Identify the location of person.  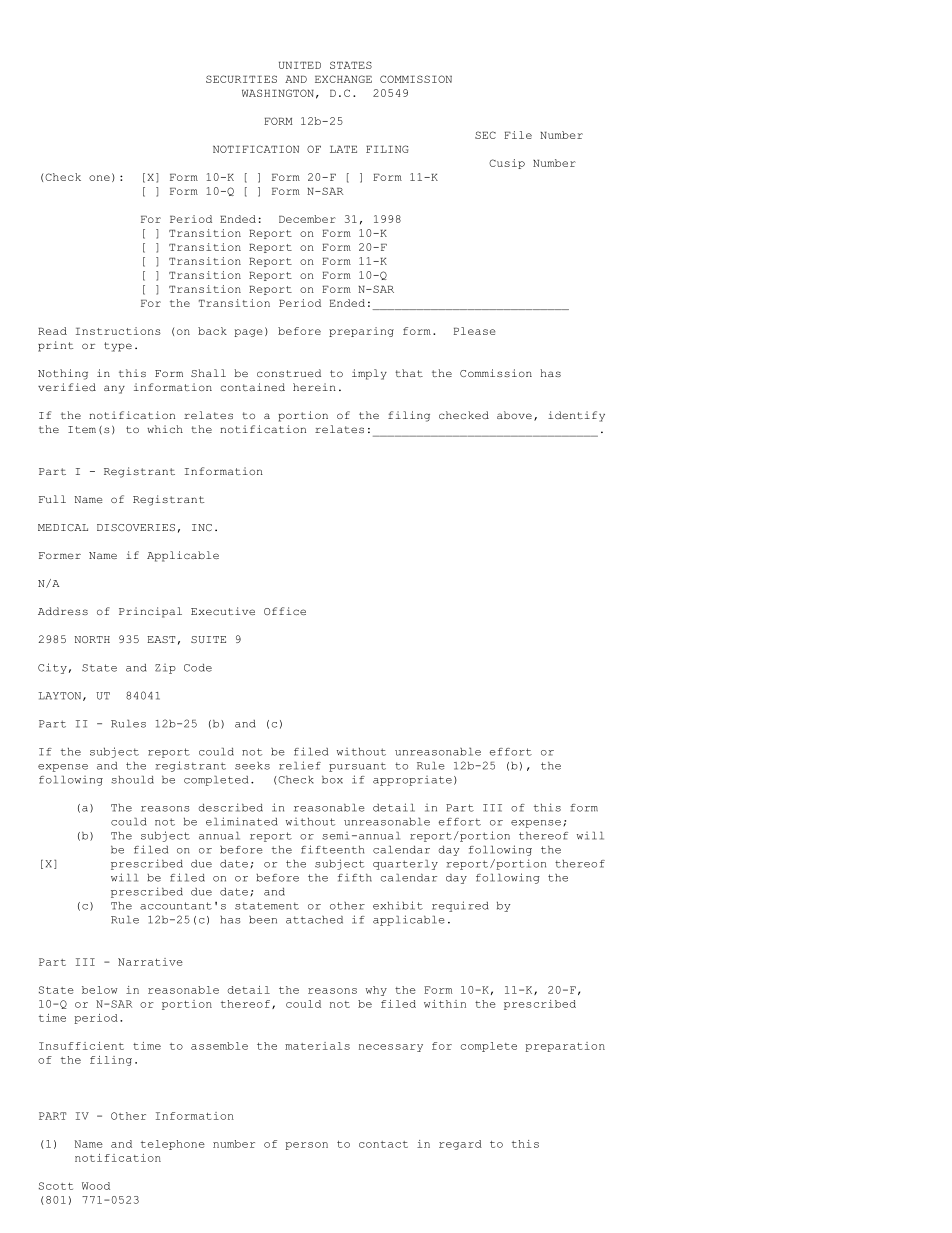
(306, 1146).
